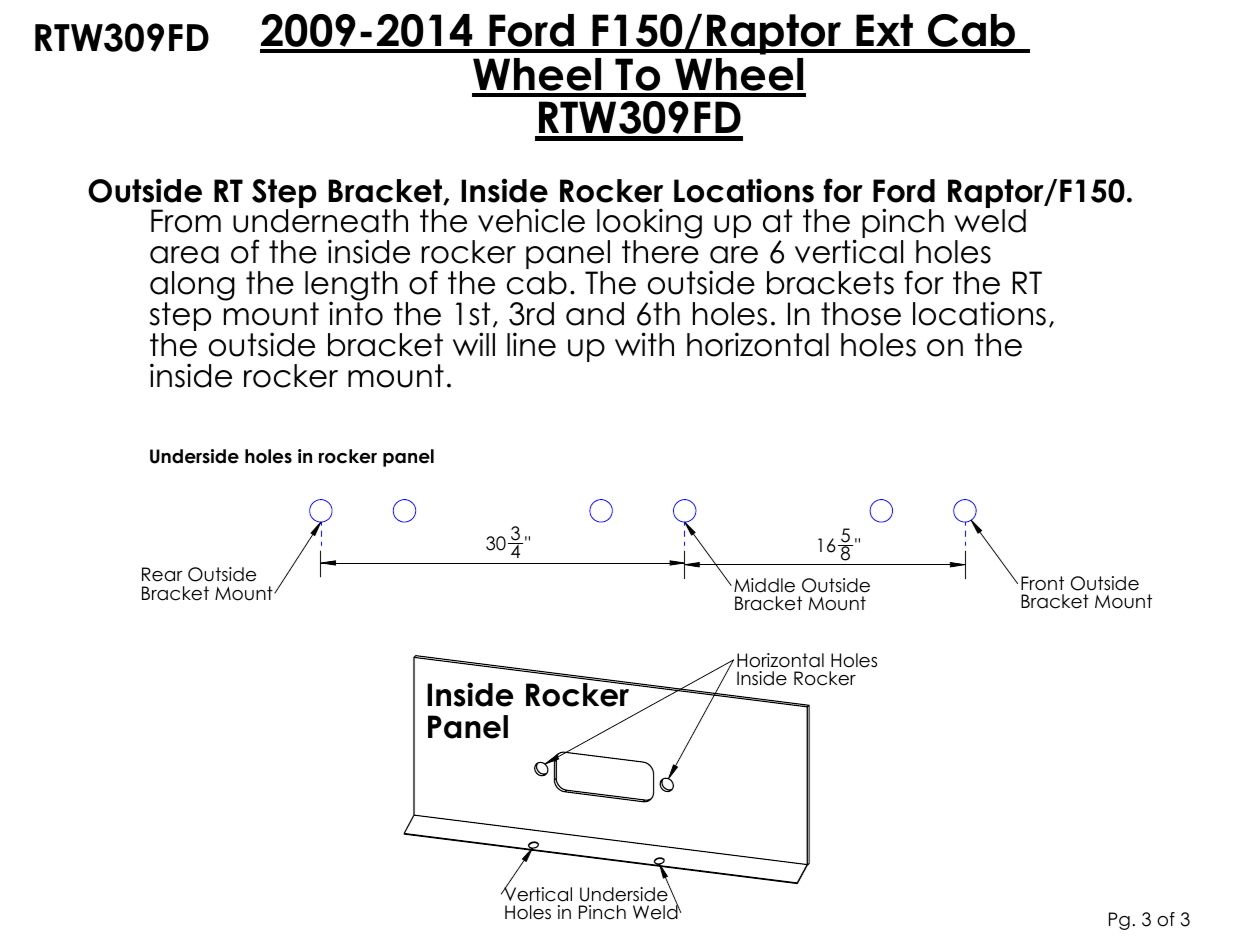 The height and width of the screenshot is (952, 1233). Describe the element at coordinates (595, 314) in the screenshot. I see `and` at that location.
